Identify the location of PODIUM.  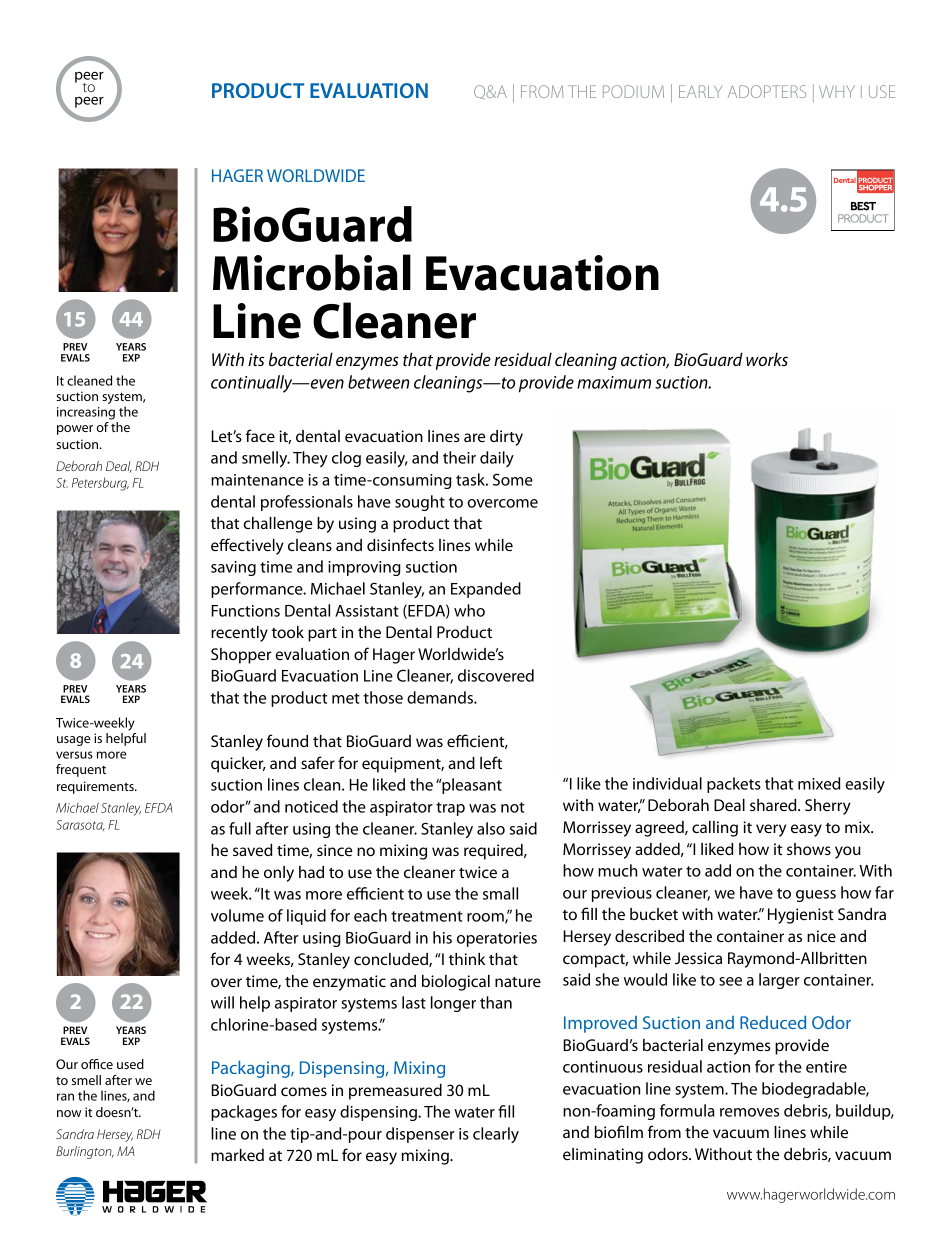
(633, 91).
